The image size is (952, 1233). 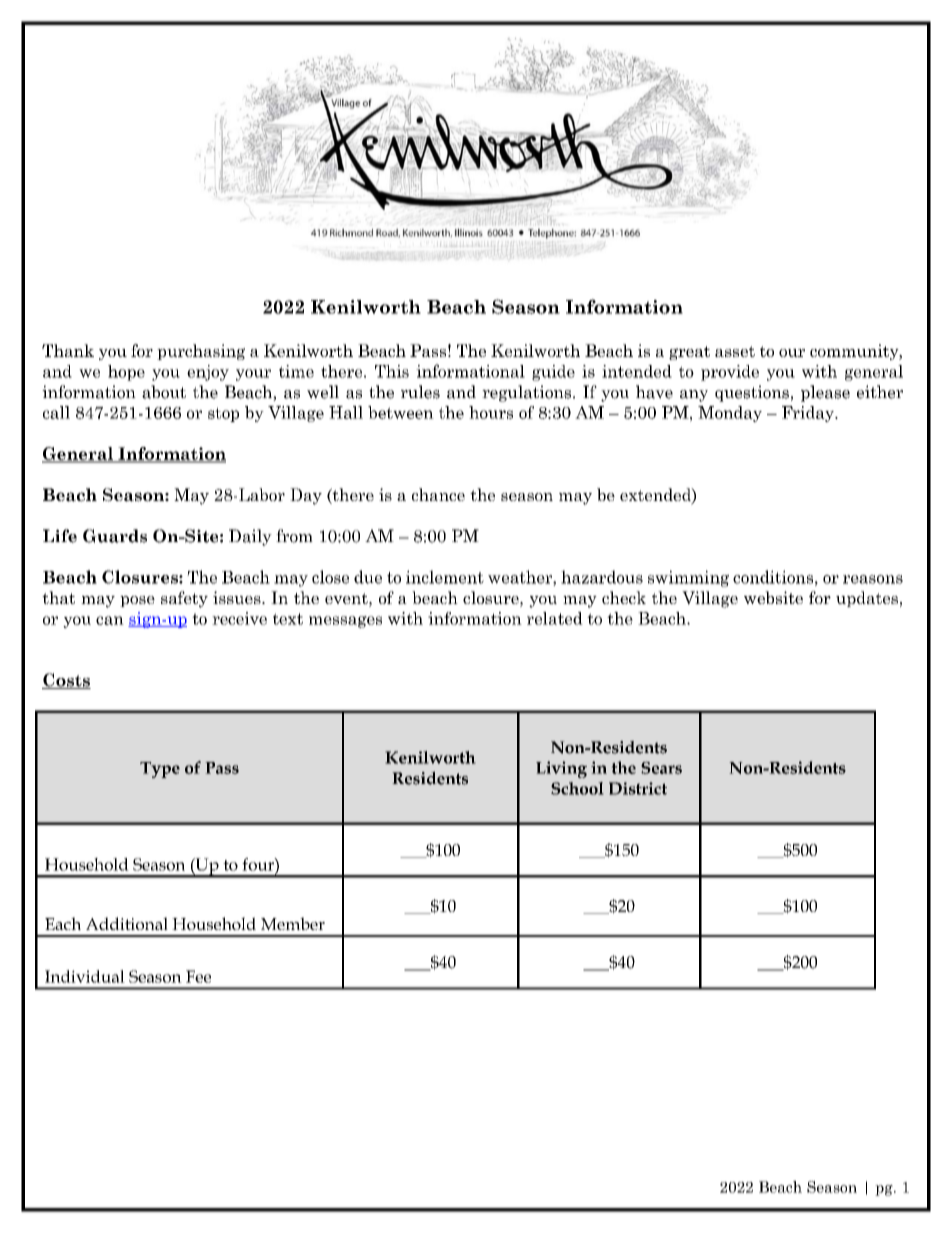 I want to click on related, so click(x=555, y=618).
